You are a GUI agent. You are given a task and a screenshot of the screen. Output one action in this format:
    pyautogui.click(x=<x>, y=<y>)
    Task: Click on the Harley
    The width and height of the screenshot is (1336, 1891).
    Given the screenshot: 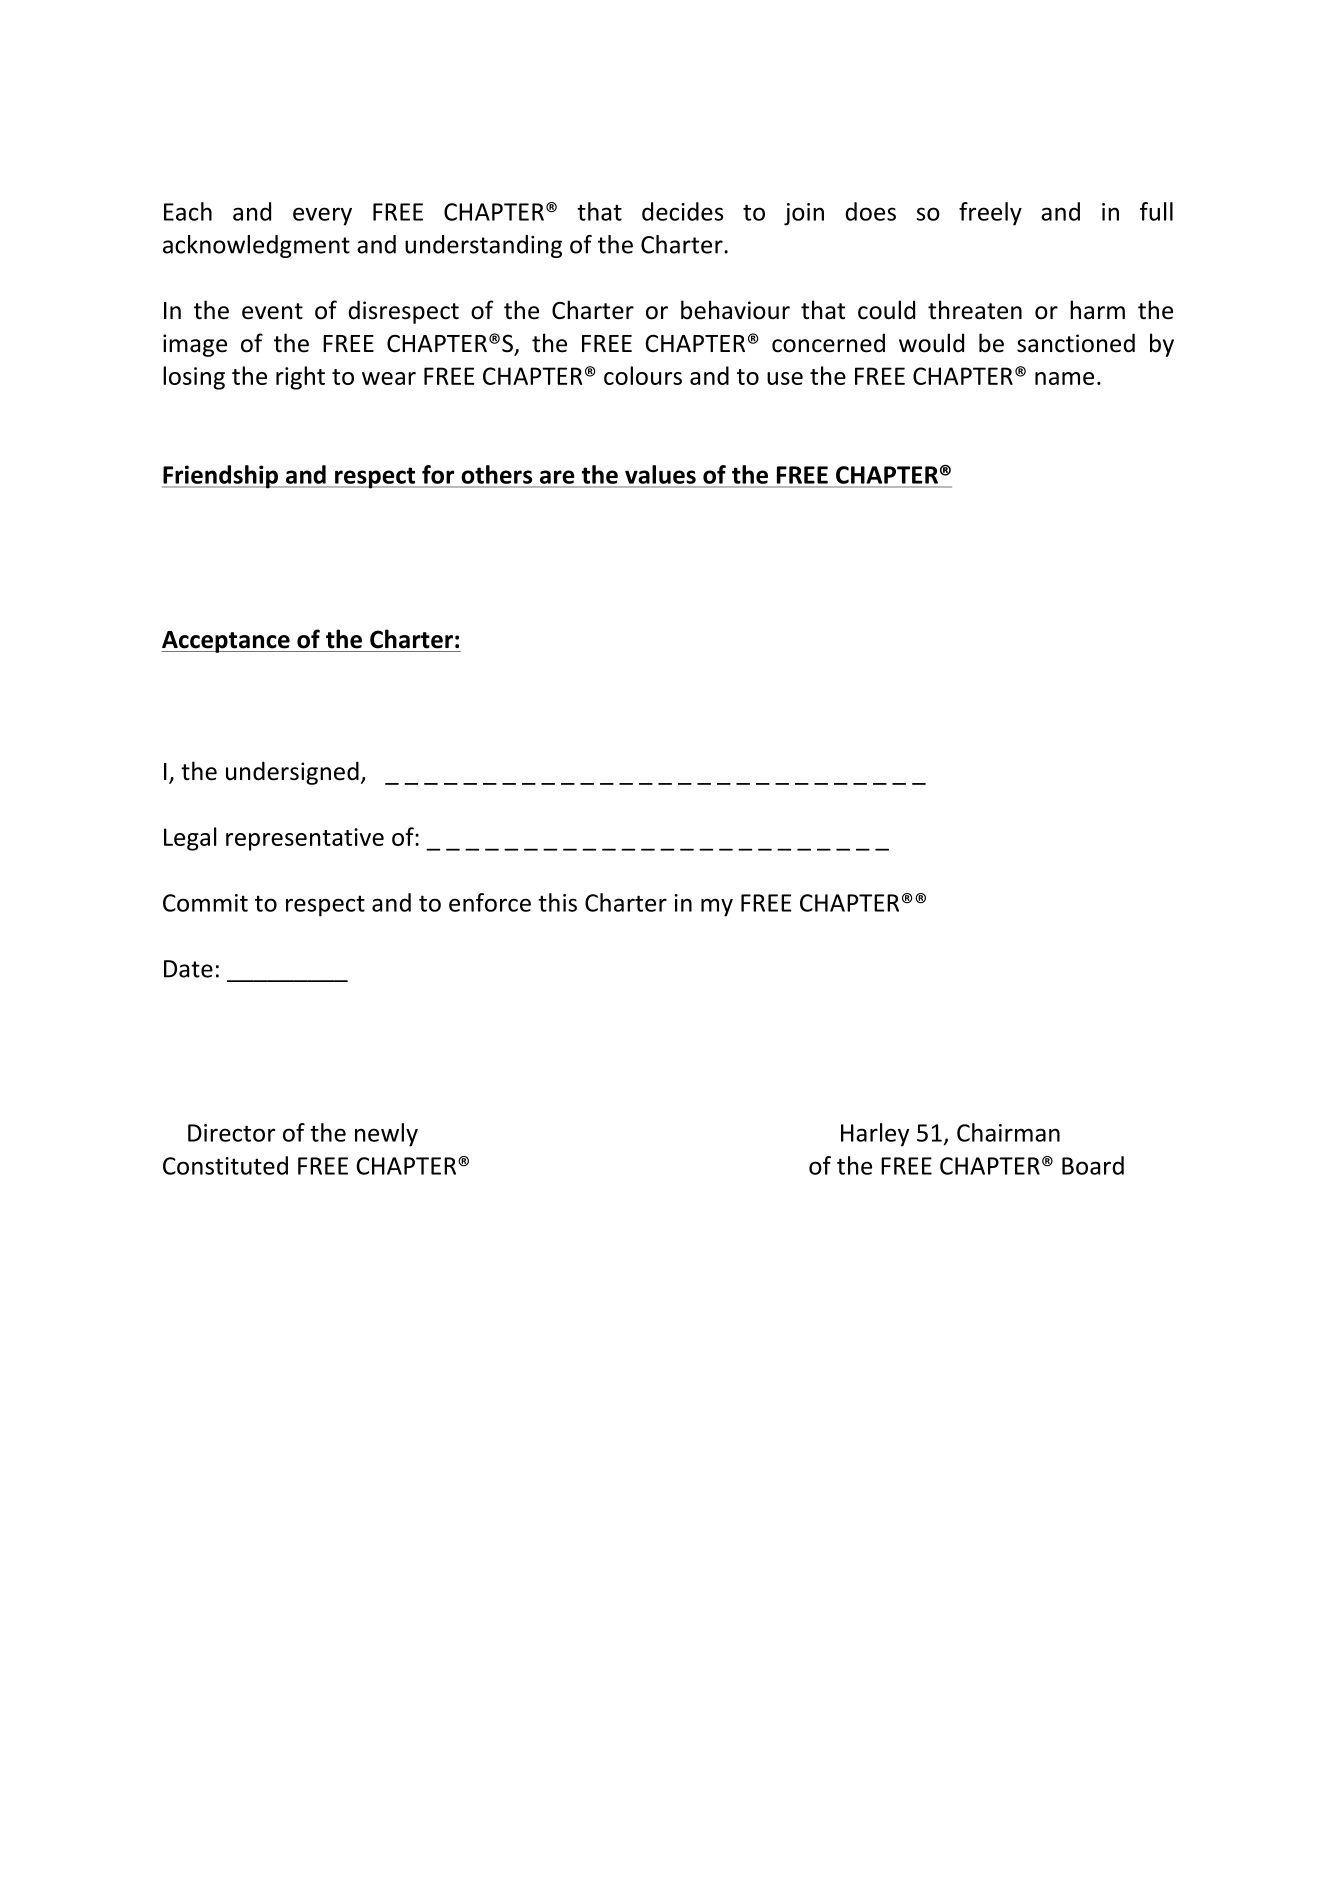 What is the action you would take?
    pyautogui.click(x=875, y=1135)
